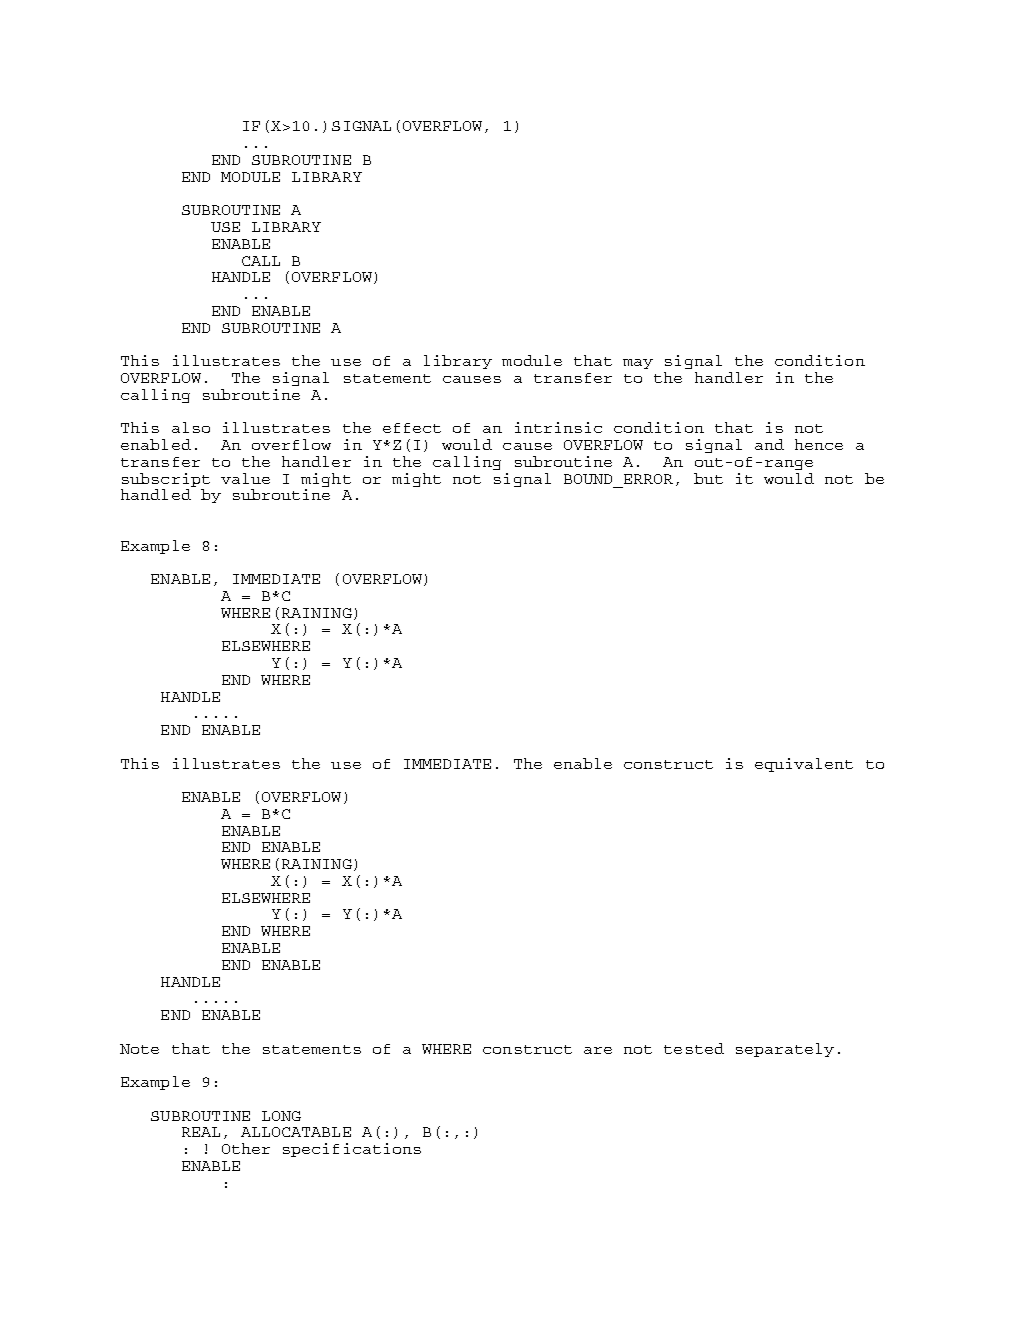  Describe the element at coordinates (638, 364) in the screenshot. I see `may` at that location.
